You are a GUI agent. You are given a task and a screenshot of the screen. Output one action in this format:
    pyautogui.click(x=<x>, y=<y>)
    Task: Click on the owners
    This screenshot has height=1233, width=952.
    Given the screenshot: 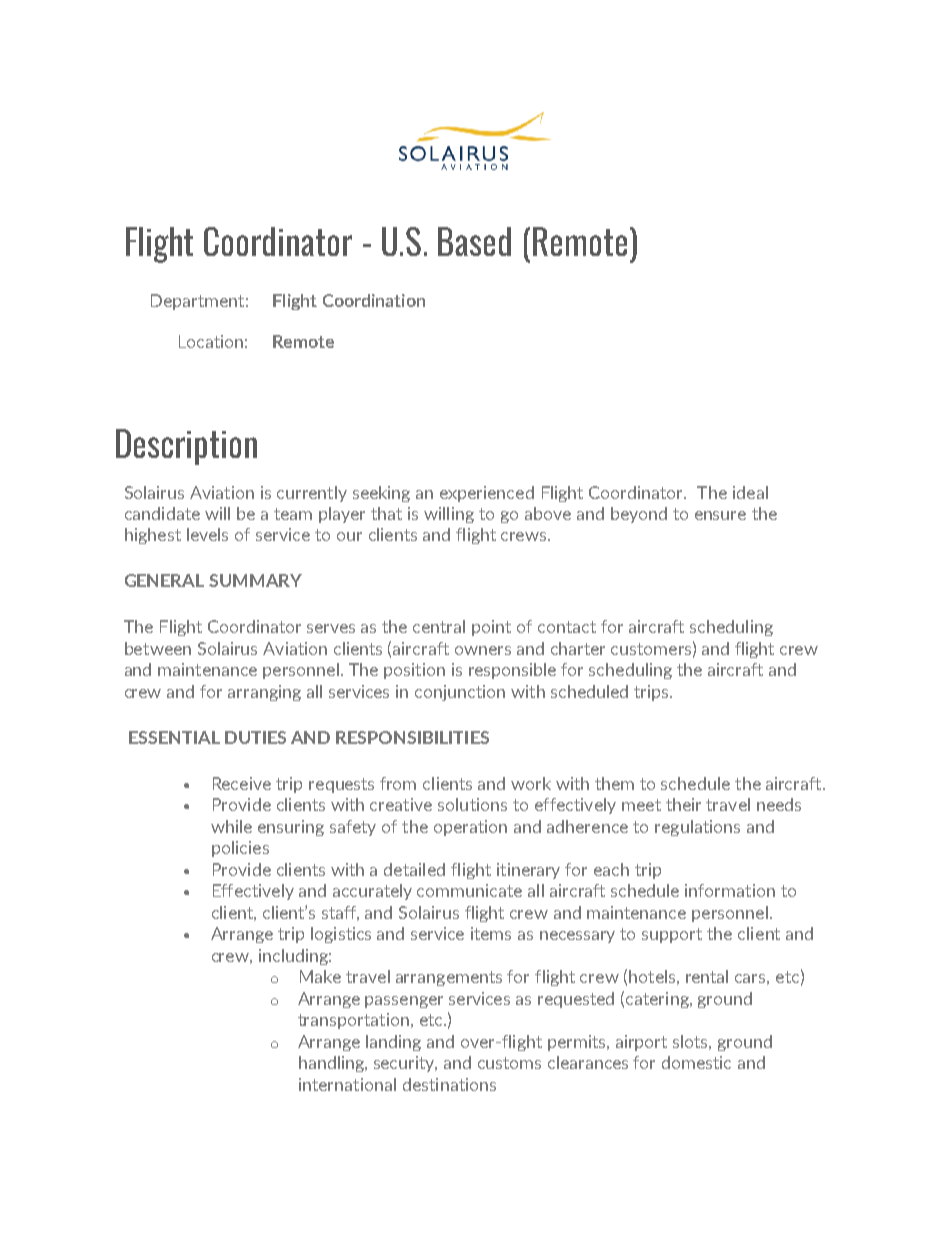 What is the action you would take?
    pyautogui.click(x=483, y=650)
